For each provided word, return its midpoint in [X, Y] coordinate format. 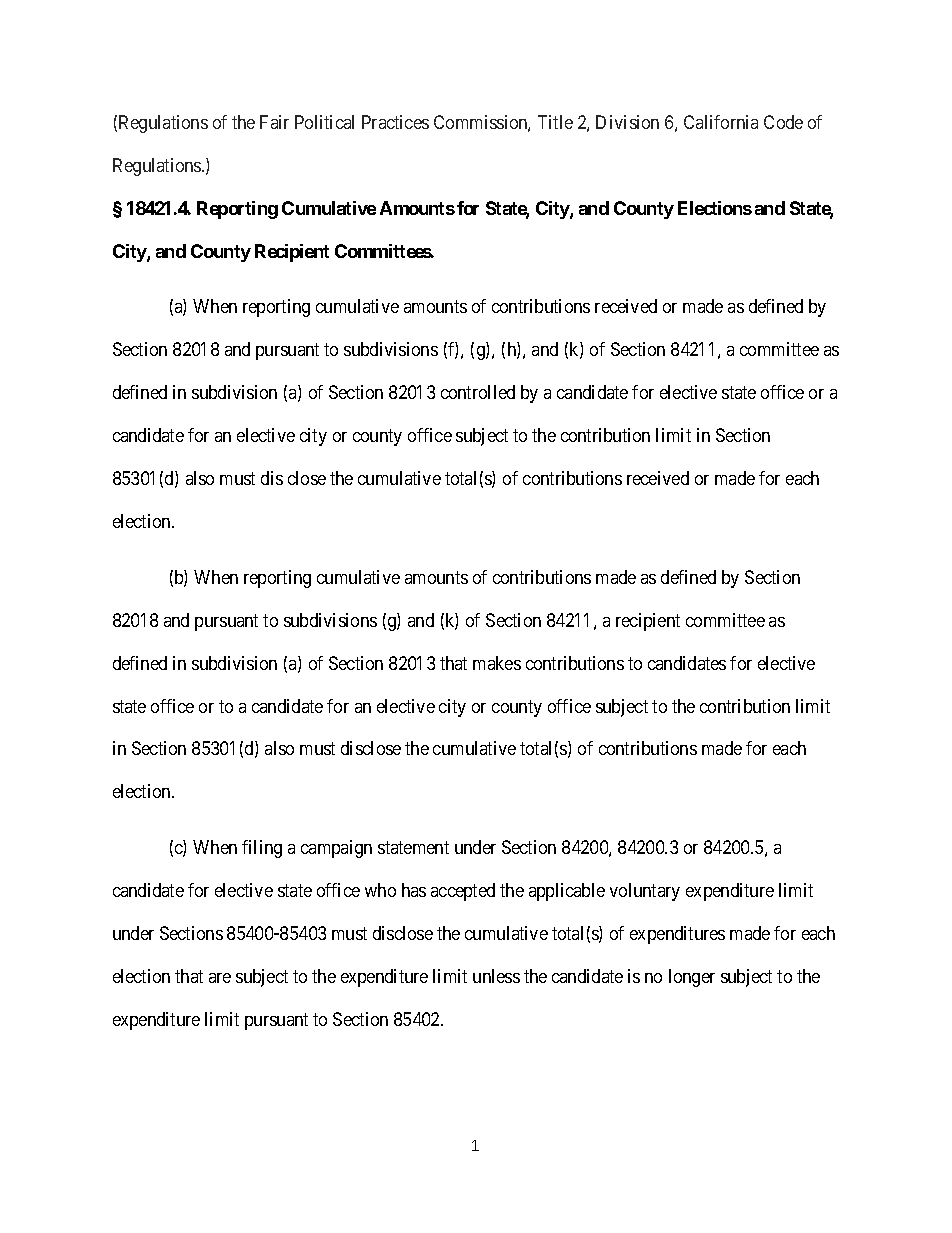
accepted [463, 892]
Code [783, 122]
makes [497, 663]
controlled [478, 392]
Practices [395, 122]
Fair [274, 122]
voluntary [645, 892]
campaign [336, 849]
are [220, 978]
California [721, 122]
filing [262, 849]
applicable [567, 892]
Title [555, 122]
